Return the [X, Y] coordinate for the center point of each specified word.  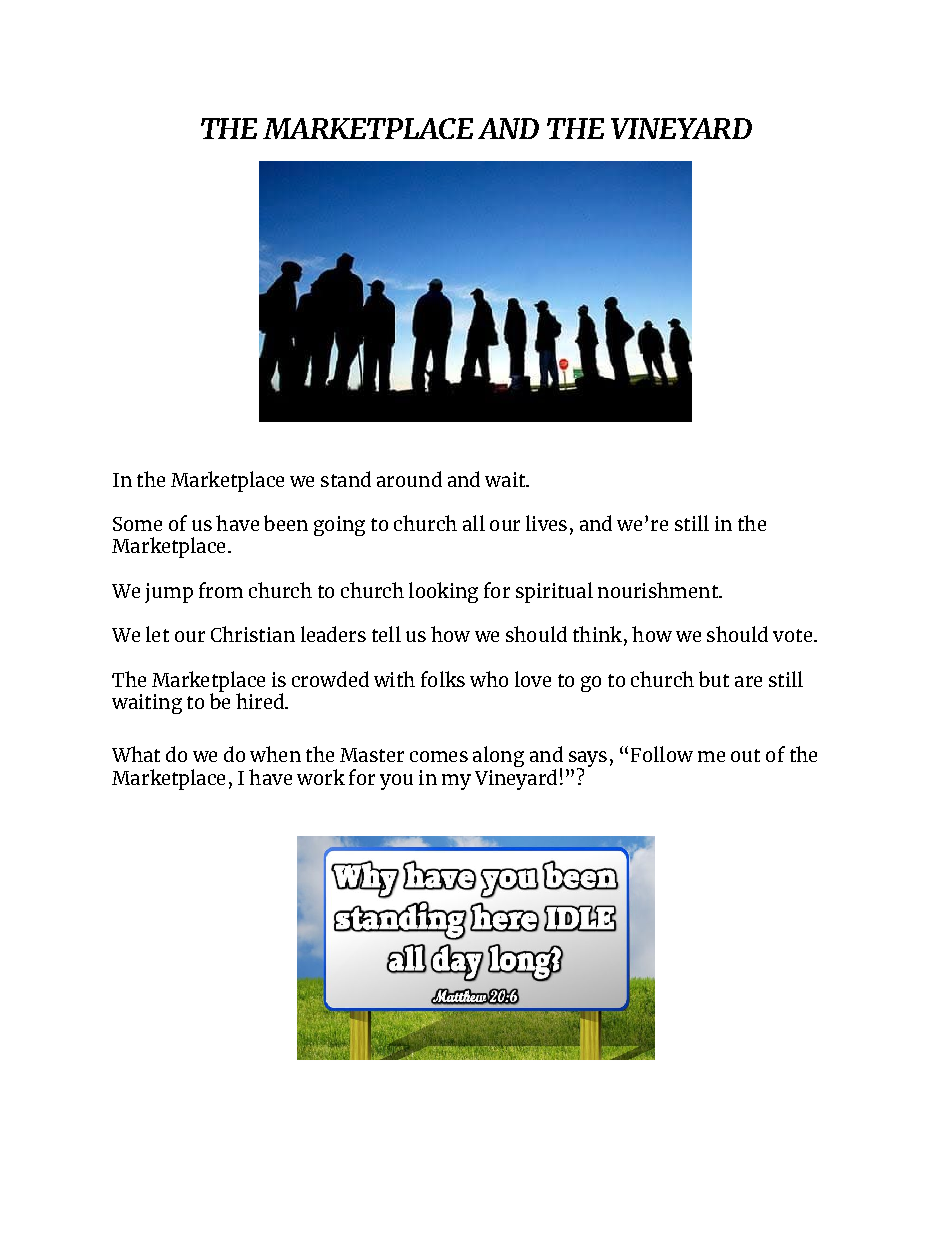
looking [443, 592]
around [409, 479]
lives [546, 523]
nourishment [659, 590]
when [275, 754]
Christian [253, 634]
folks [443, 679]
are [748, 681]
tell [386, 634]
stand [346, 479]
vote [794, 635]
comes [439, 756]
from [221, 590]
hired [261, 701]
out [745, 755]
